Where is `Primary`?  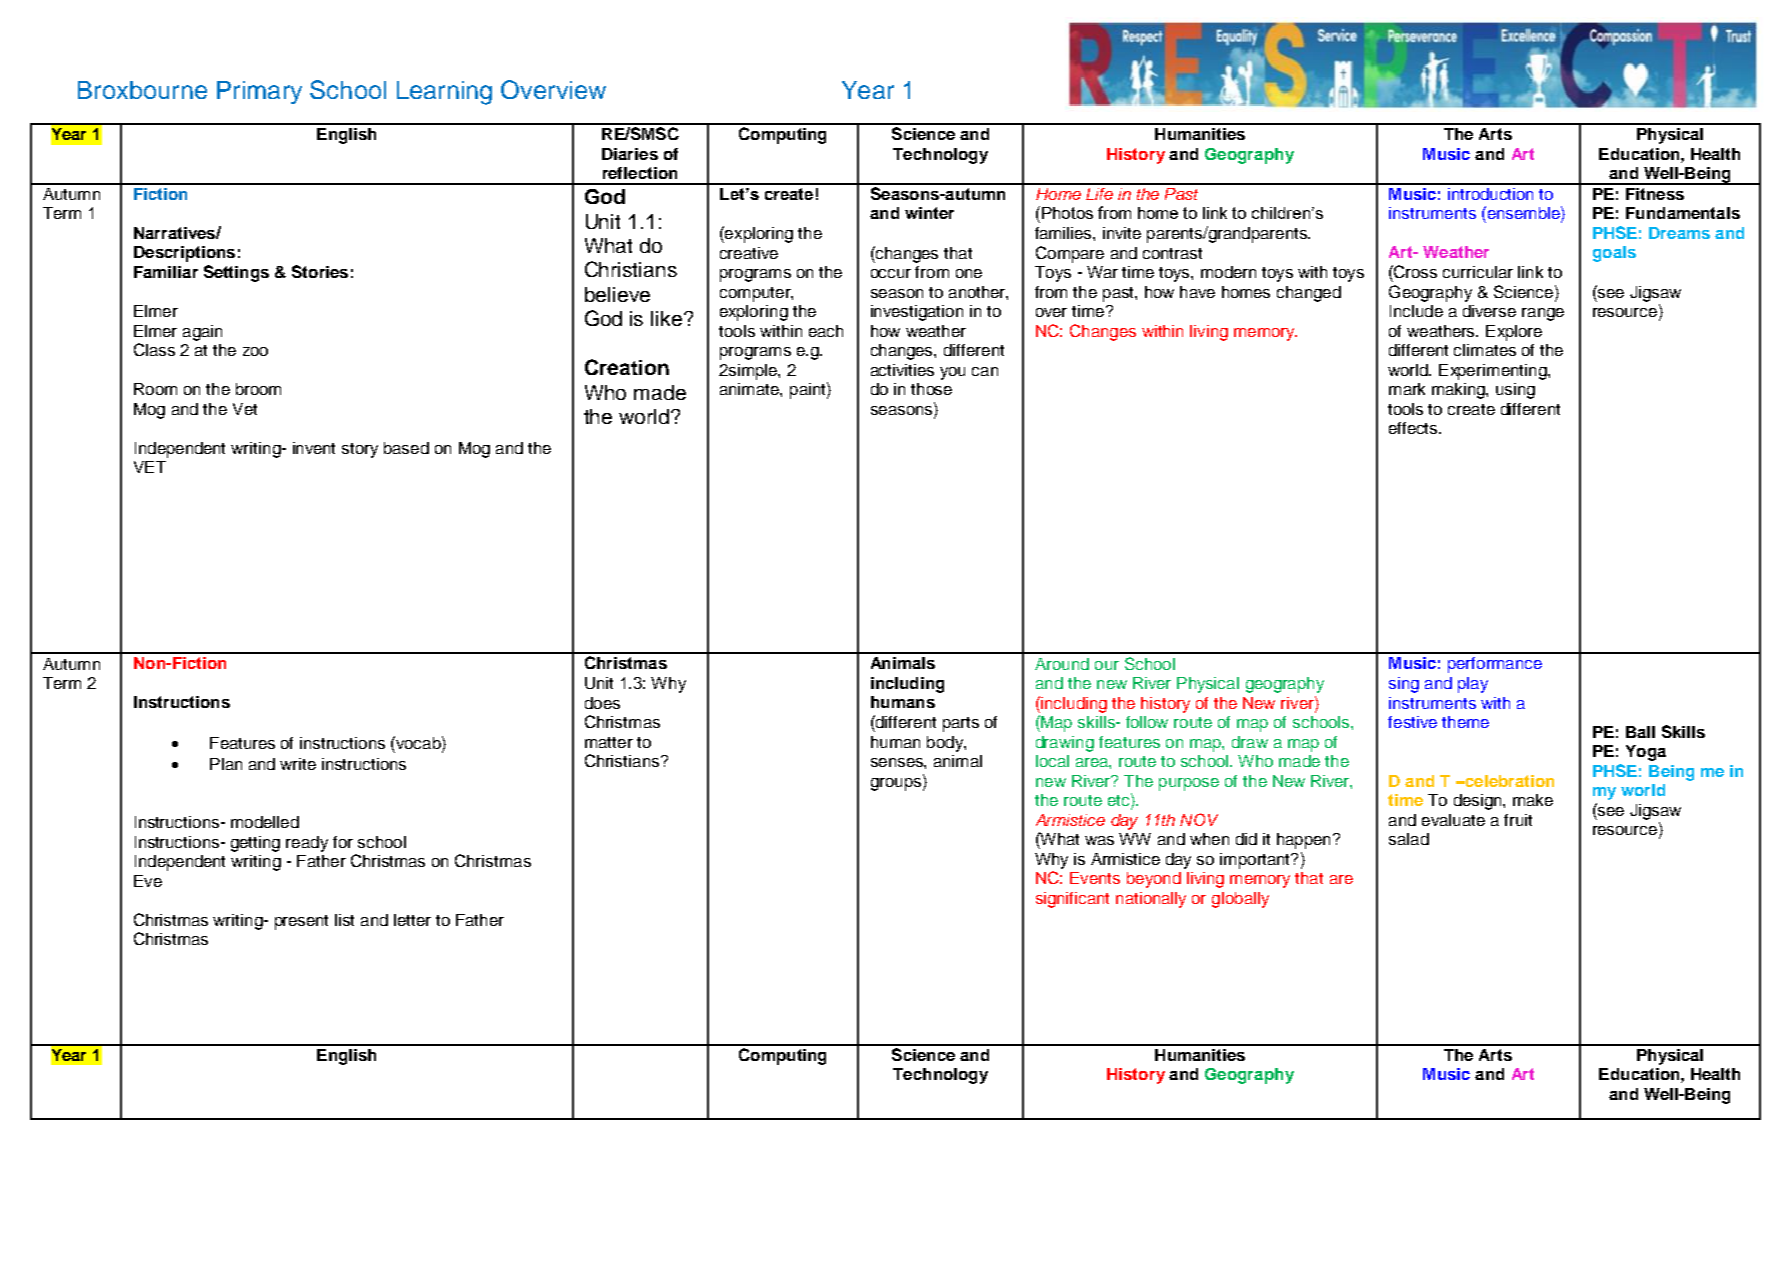 Primary is located at coordinates (259, 92).
